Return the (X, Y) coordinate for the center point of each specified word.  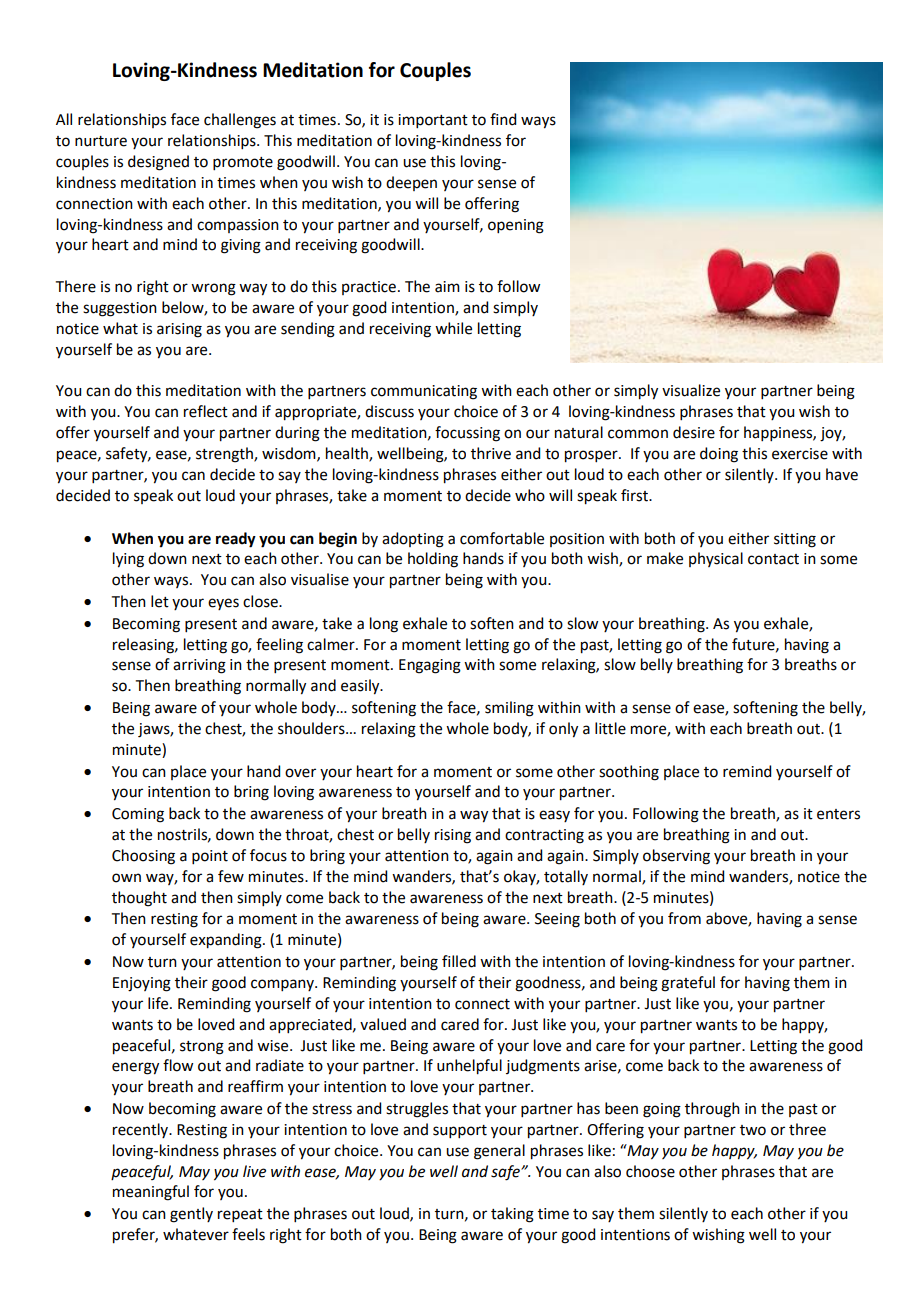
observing (676, 857)
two (753, 1130)
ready (236, 540)
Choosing (143, 857)
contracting (544, 836)
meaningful (151, 1193)
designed (158, 163)
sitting (795, 540)
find (503, 119)
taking (512, 1215)
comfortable (502, 538)
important (433, 121)
